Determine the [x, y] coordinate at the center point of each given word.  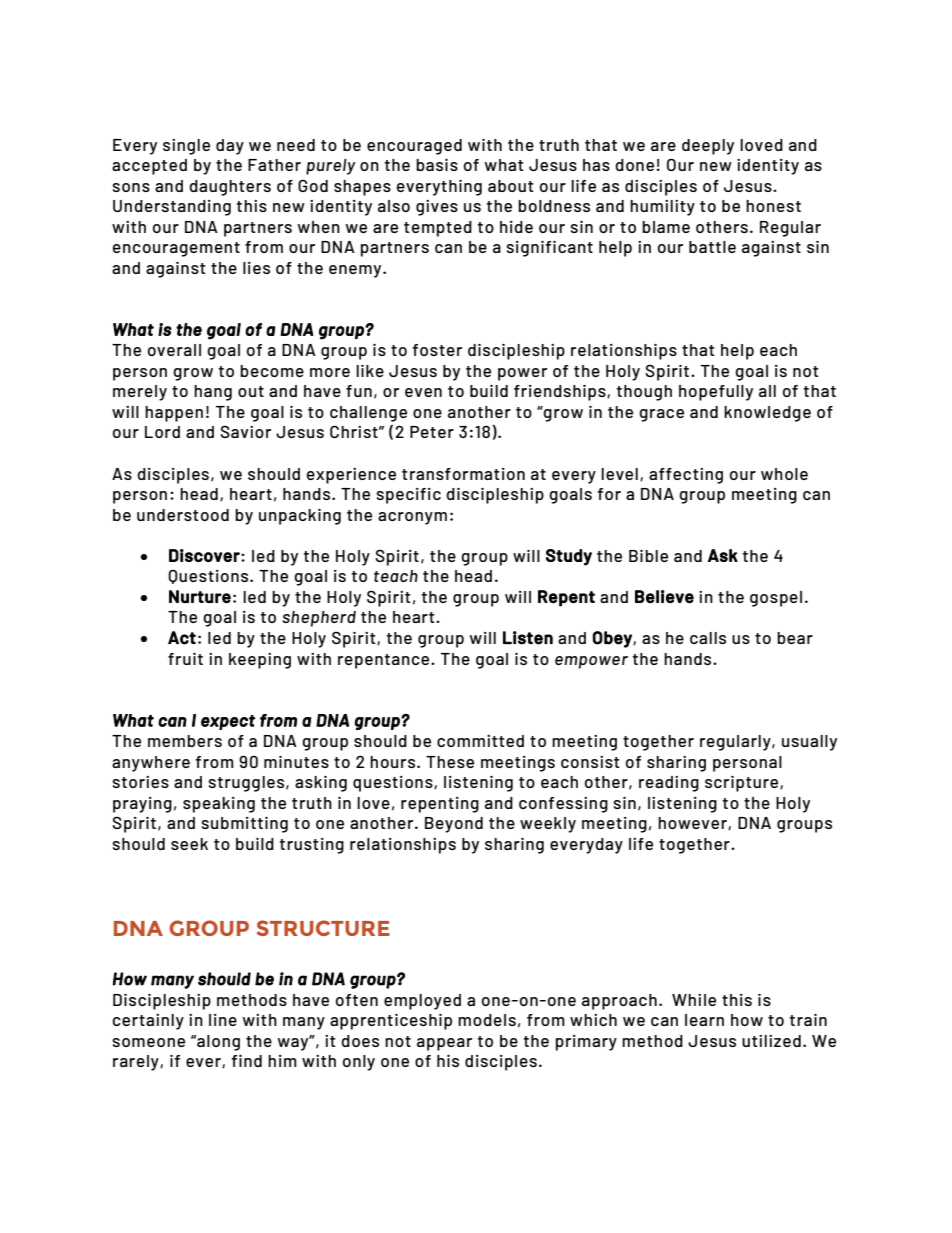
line [223, 1020]
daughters [230, 188]
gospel [776, 599]
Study [569, 557]
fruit [185, 659]
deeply [708, 147]
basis [437, 165]
